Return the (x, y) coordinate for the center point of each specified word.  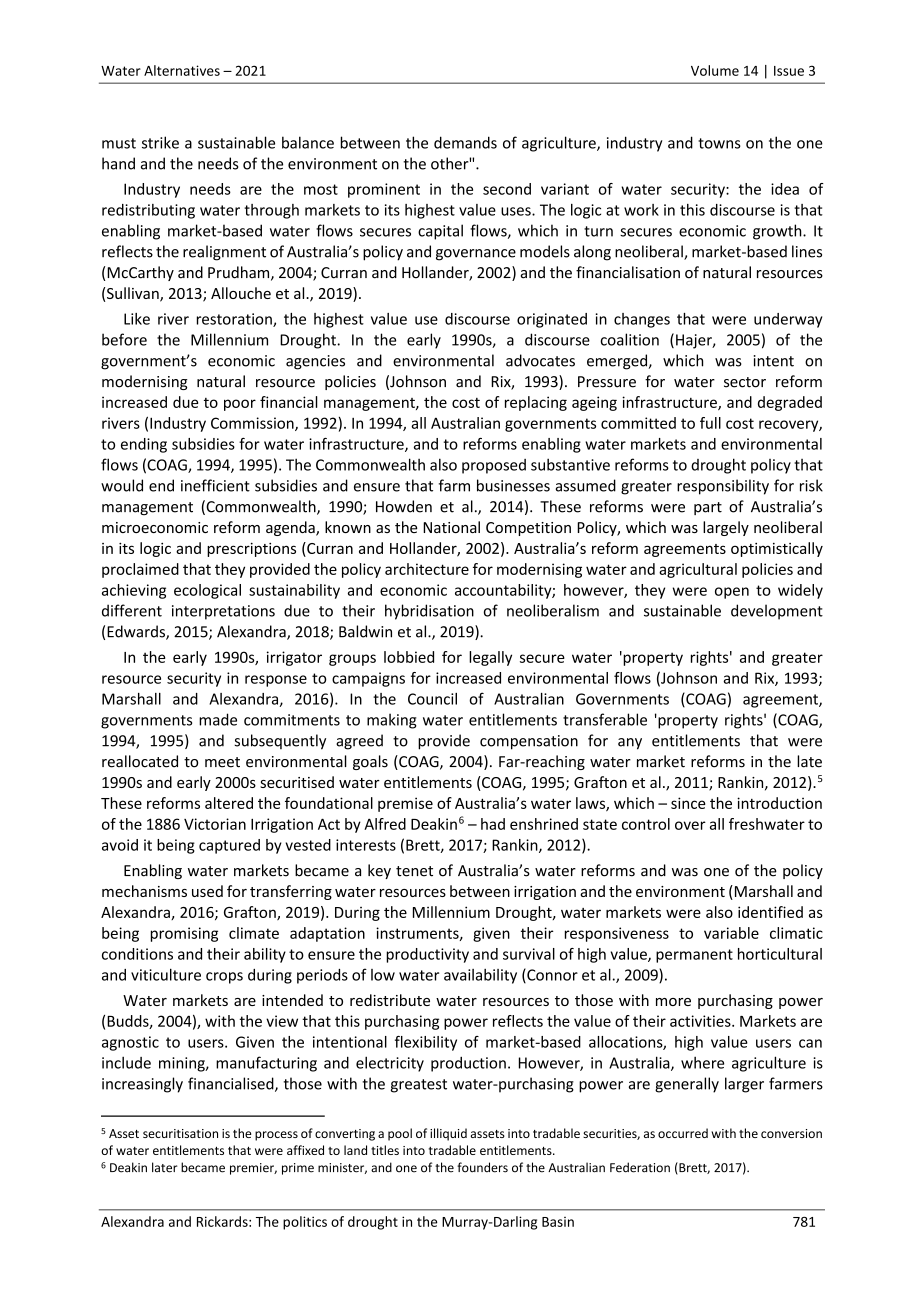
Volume (715, 70)
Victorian (215, 824)
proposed (494, 466)
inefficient (215, 485)
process (276, 1136)
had (493, 824)
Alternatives (182, 70)
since (688, 803)
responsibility (723, 487)
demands (465, 142)
